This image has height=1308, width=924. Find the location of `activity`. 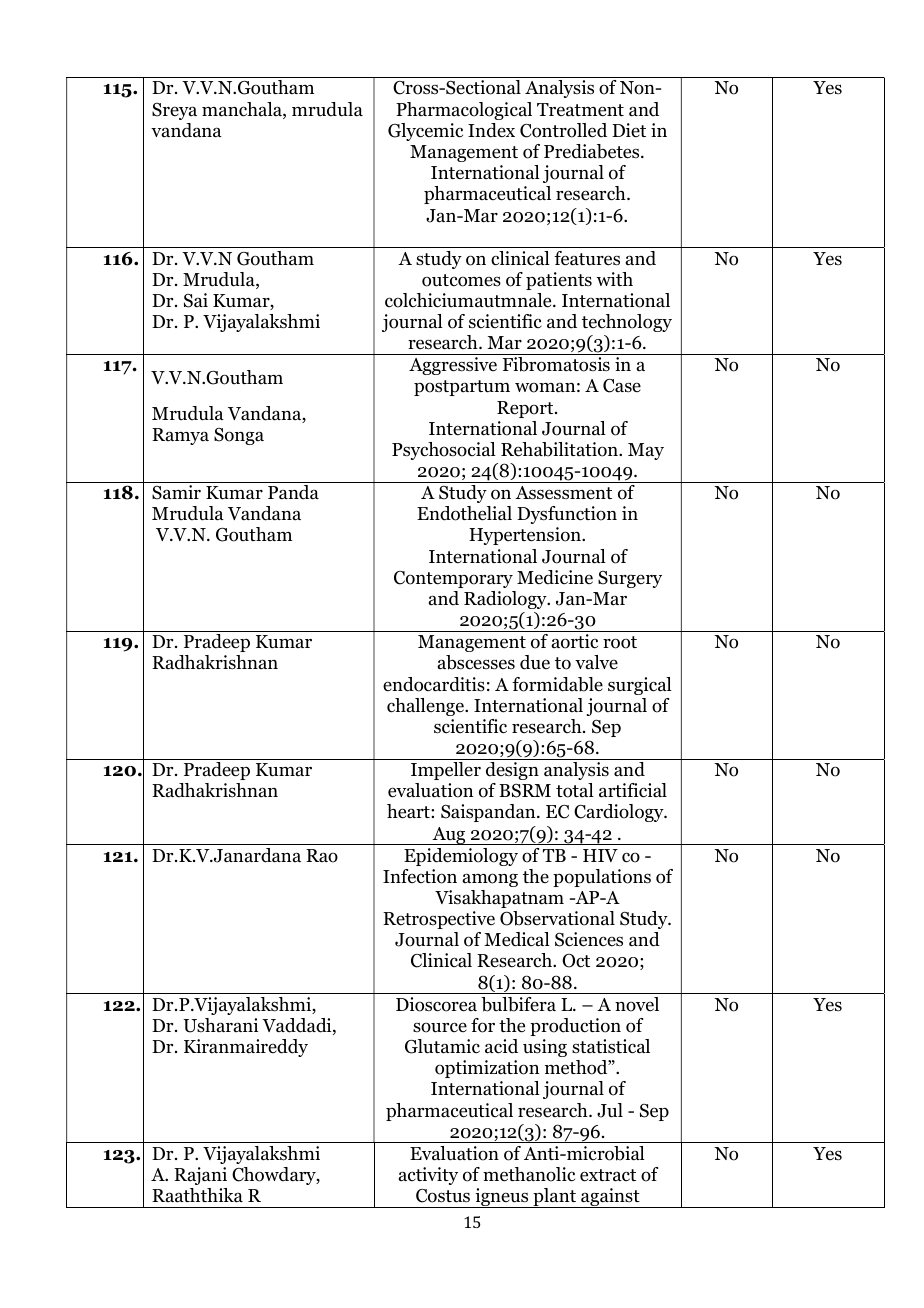

activity is located at coordinates (428, 1176).
